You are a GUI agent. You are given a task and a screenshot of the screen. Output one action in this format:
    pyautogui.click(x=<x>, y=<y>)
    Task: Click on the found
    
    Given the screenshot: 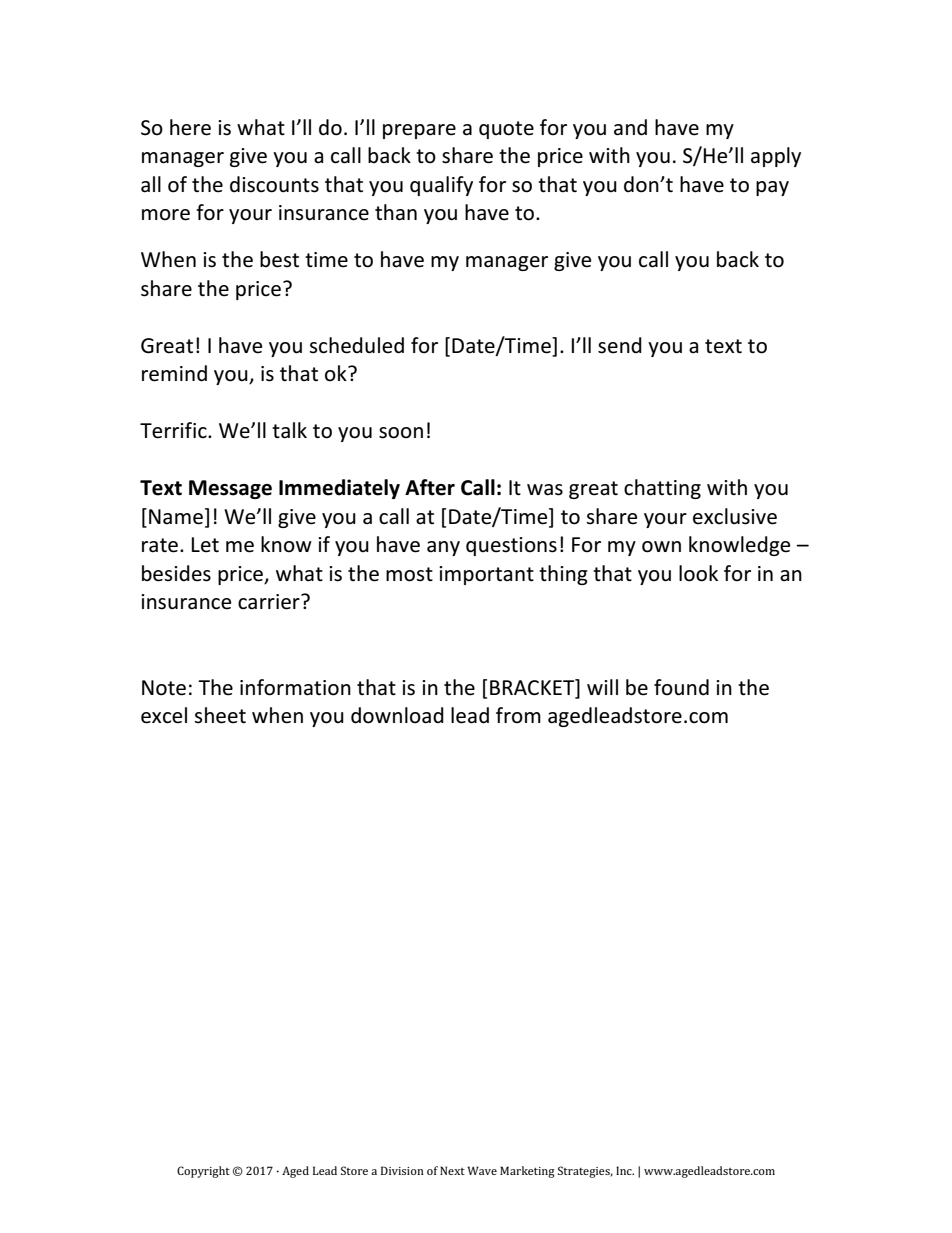 What is the action you would take?
    pyautogui.click(x=681, y=687)
